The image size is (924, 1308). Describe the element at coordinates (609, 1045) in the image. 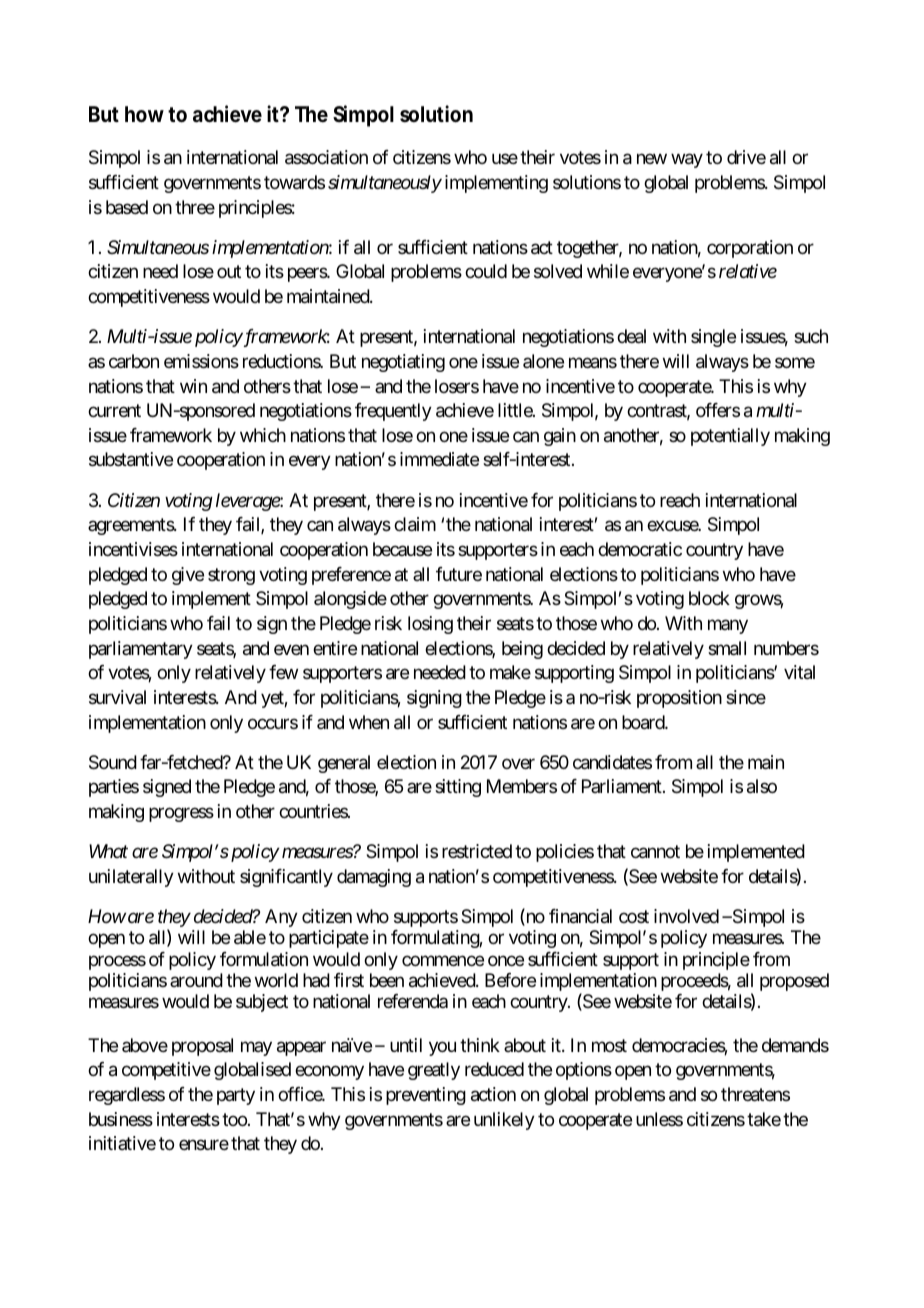

I see `most` at that location.
